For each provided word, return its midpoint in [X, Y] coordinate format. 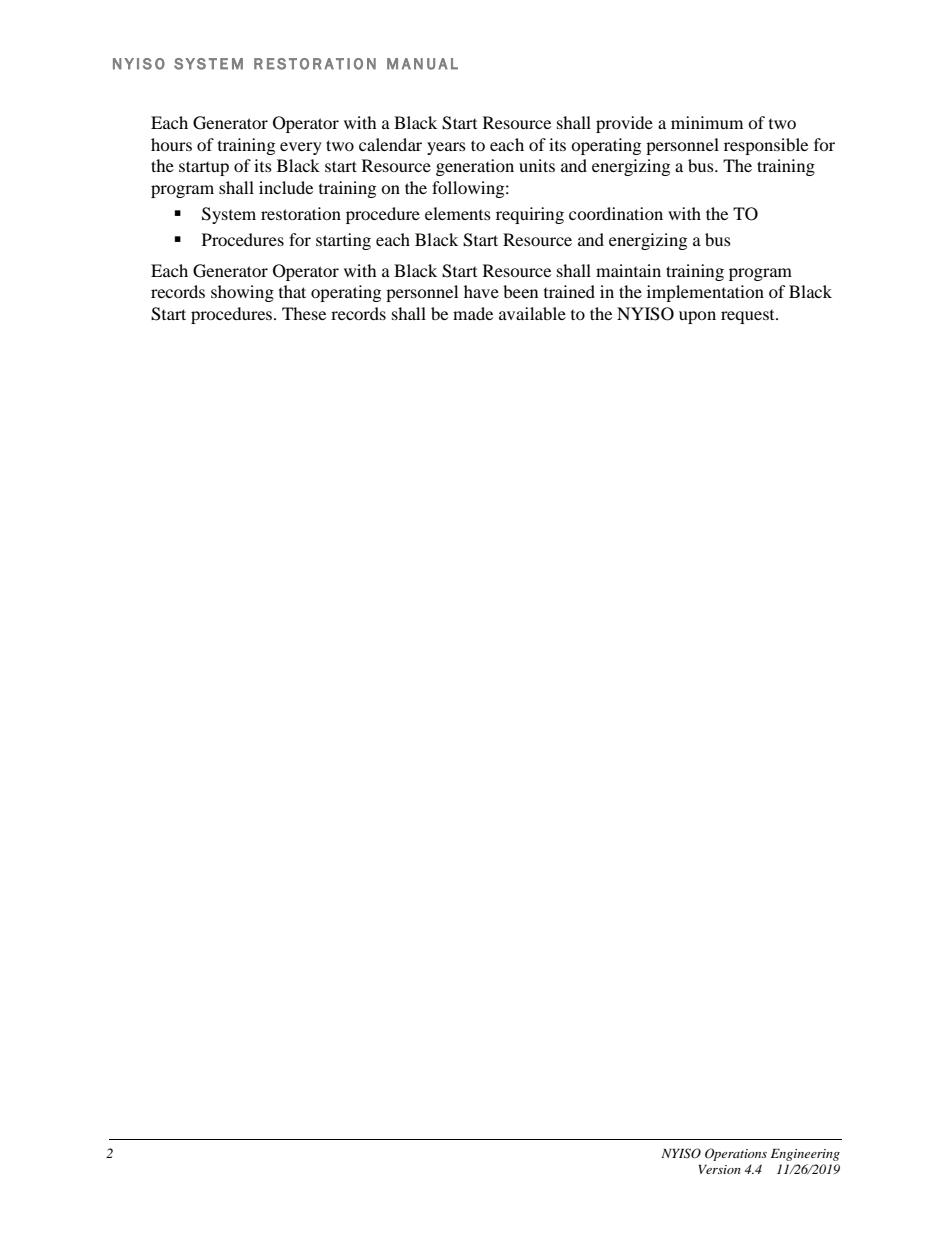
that [292, 291]
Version [719, 1169]
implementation [705, 293]
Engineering [805, 1155]
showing [242, 293]
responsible [766, 146]
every [301, 148]
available [532, 313]
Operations [736, 1154]
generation [475, 167]
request [749, 317]
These [304, 313]
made [473, 313]
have [481, 291]
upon [697, 317]
